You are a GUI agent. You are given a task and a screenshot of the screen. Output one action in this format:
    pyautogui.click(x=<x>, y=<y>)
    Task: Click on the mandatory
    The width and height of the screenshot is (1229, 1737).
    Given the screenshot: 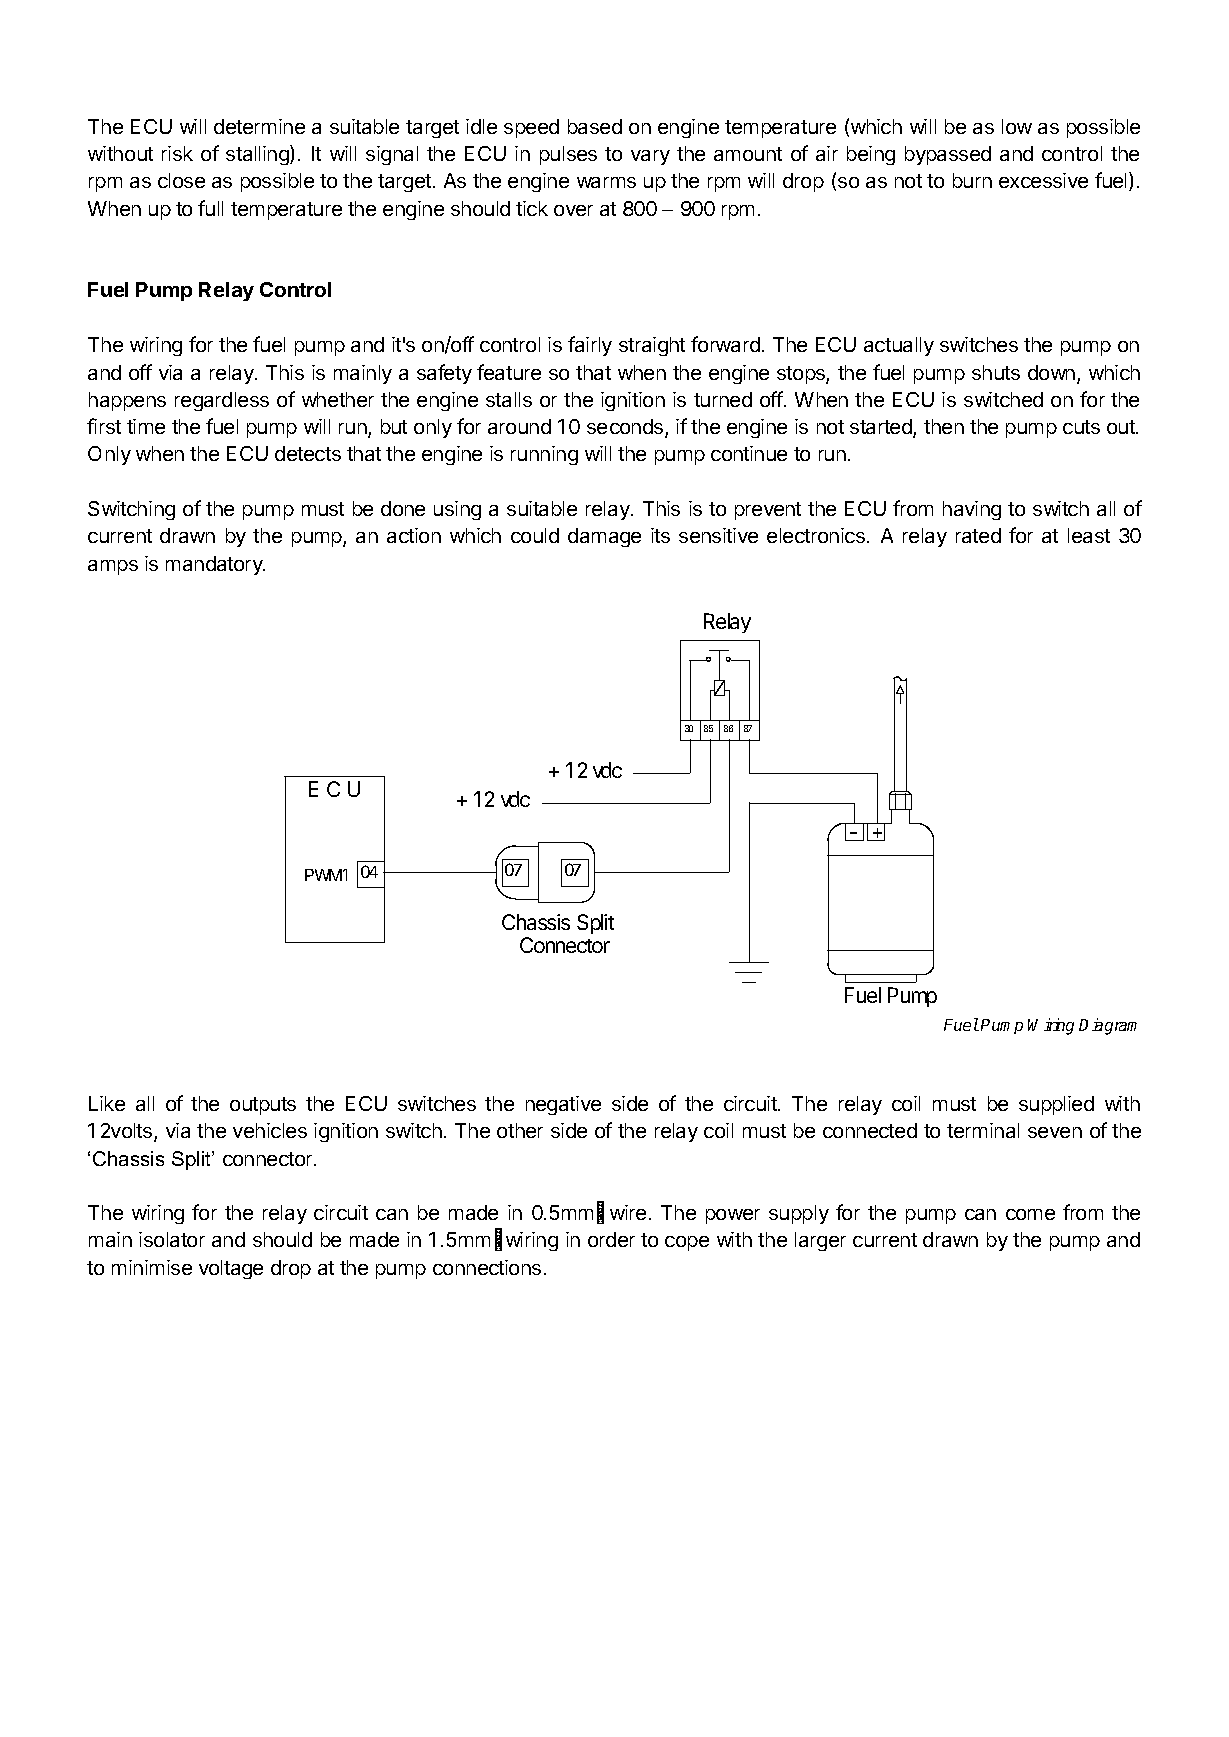 What is the action you would take?
    pyautogui.click(x=215, y=565)
